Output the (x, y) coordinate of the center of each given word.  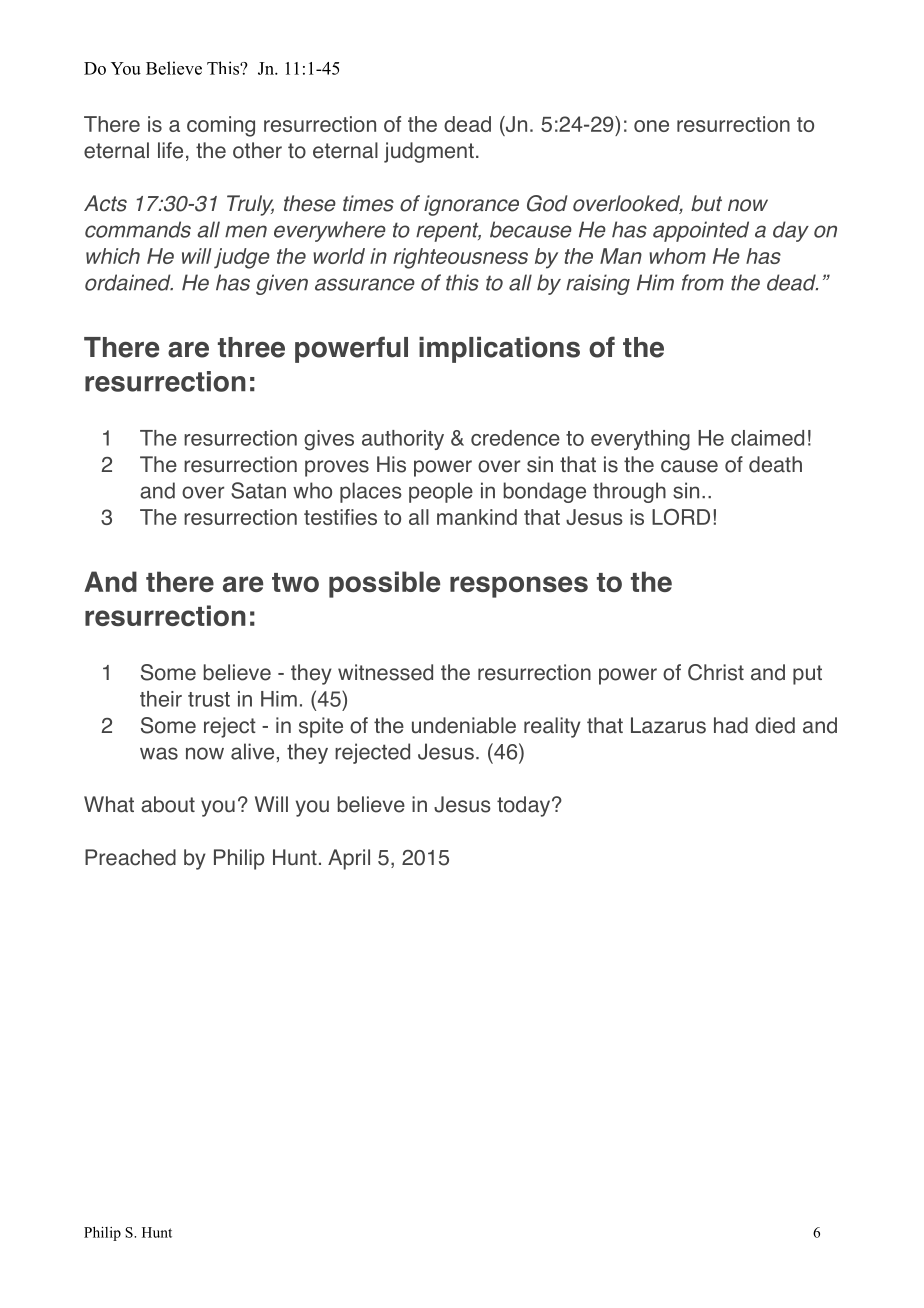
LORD (681, 517)
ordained (129, 282)
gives (329, 440)
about (168, 804)
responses (519, 587)
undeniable (464, 725)
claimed (767, 438)
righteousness (460, 258)
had (731, 725)
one (651, 126)
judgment (429, 152)
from (703, 282)
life (170, 150)
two (295, 582)
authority (403, 440)
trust (209, 699)
